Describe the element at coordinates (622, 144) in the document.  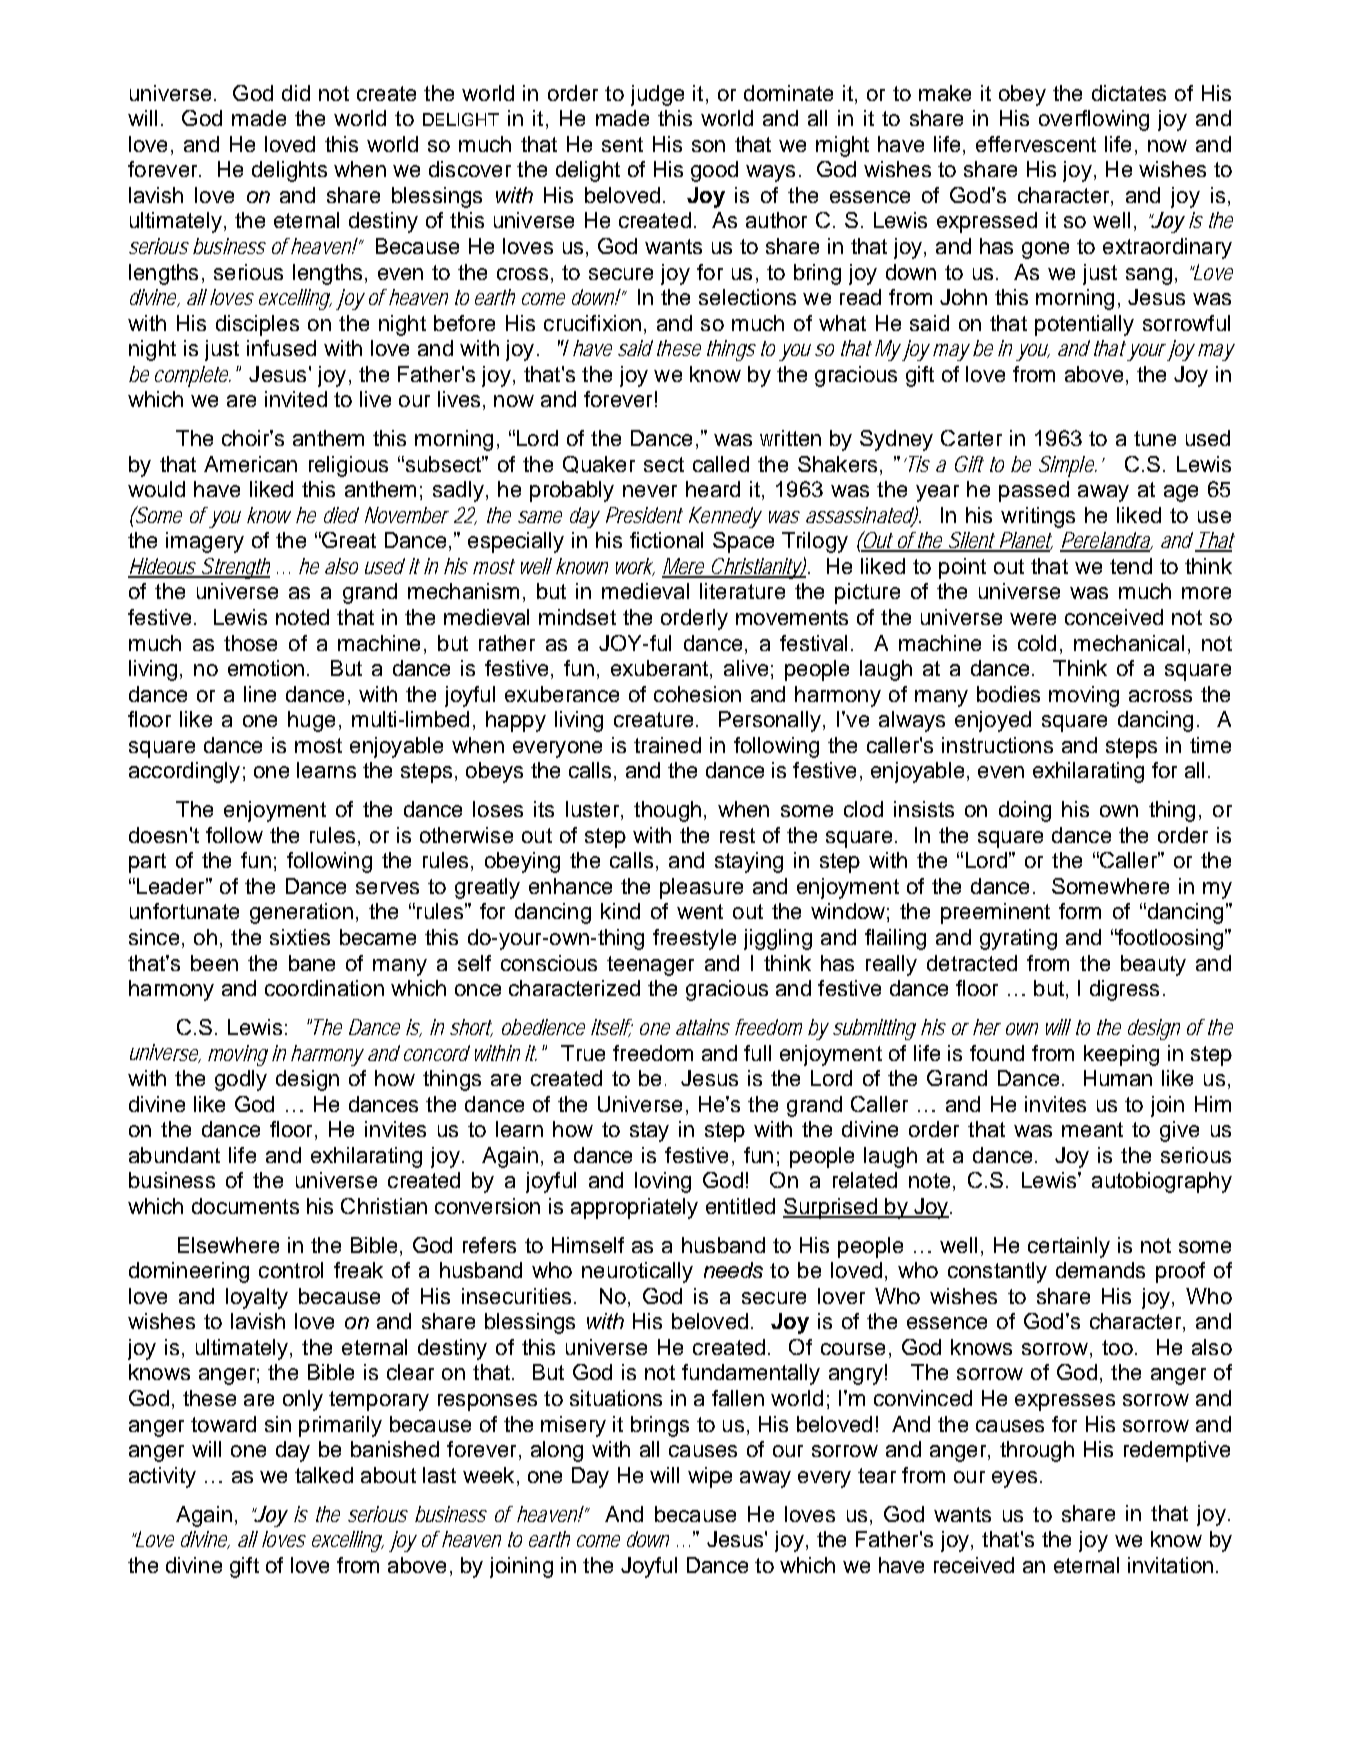
I see `sent` at that location.
